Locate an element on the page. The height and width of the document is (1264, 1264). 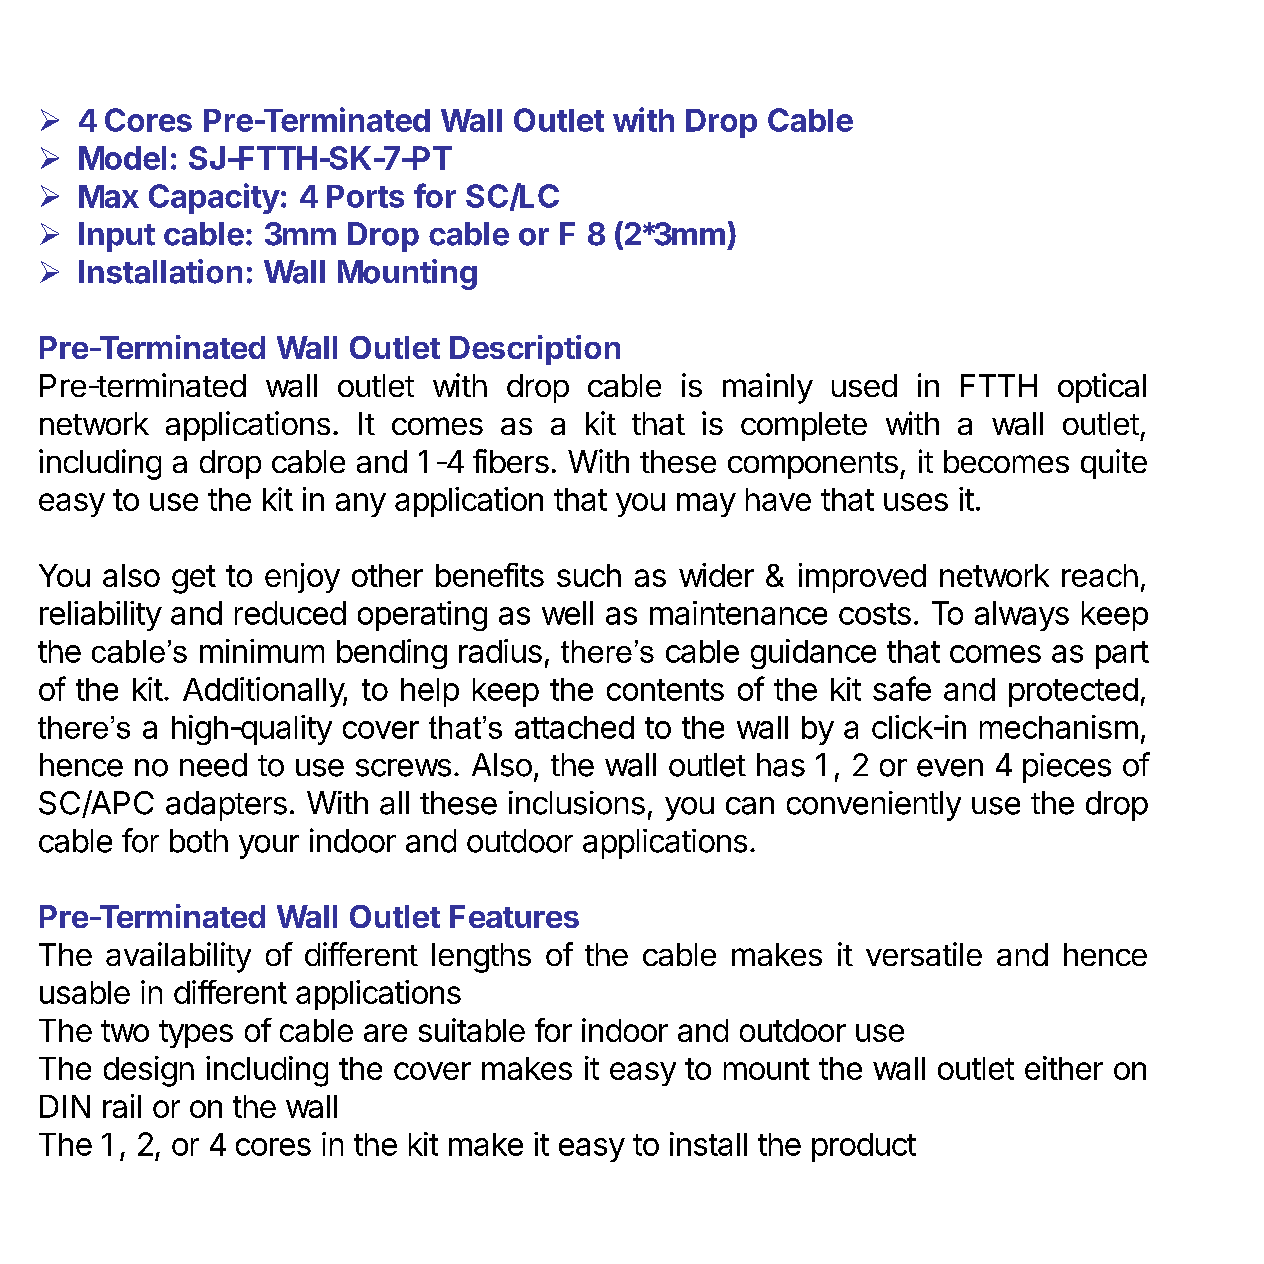
attached is located at coordinates (574, 727).
